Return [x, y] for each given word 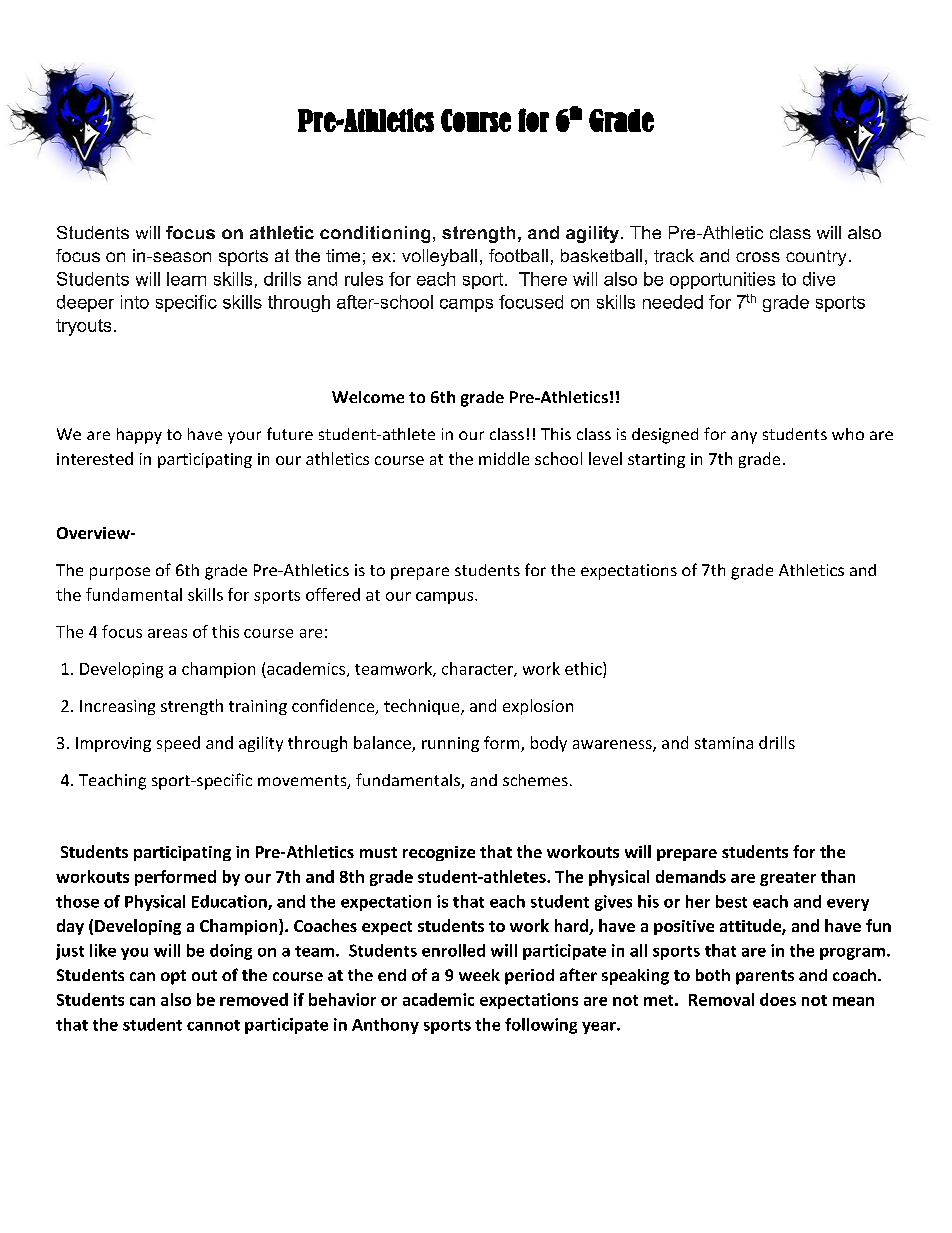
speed [178, 744]
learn [186, 279]
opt [173, 977]
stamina [724, 743]
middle [504, 458]
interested [95, 458]
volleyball [439, 257]
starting [656, 460]
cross [758, 257]
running [450, 744]
